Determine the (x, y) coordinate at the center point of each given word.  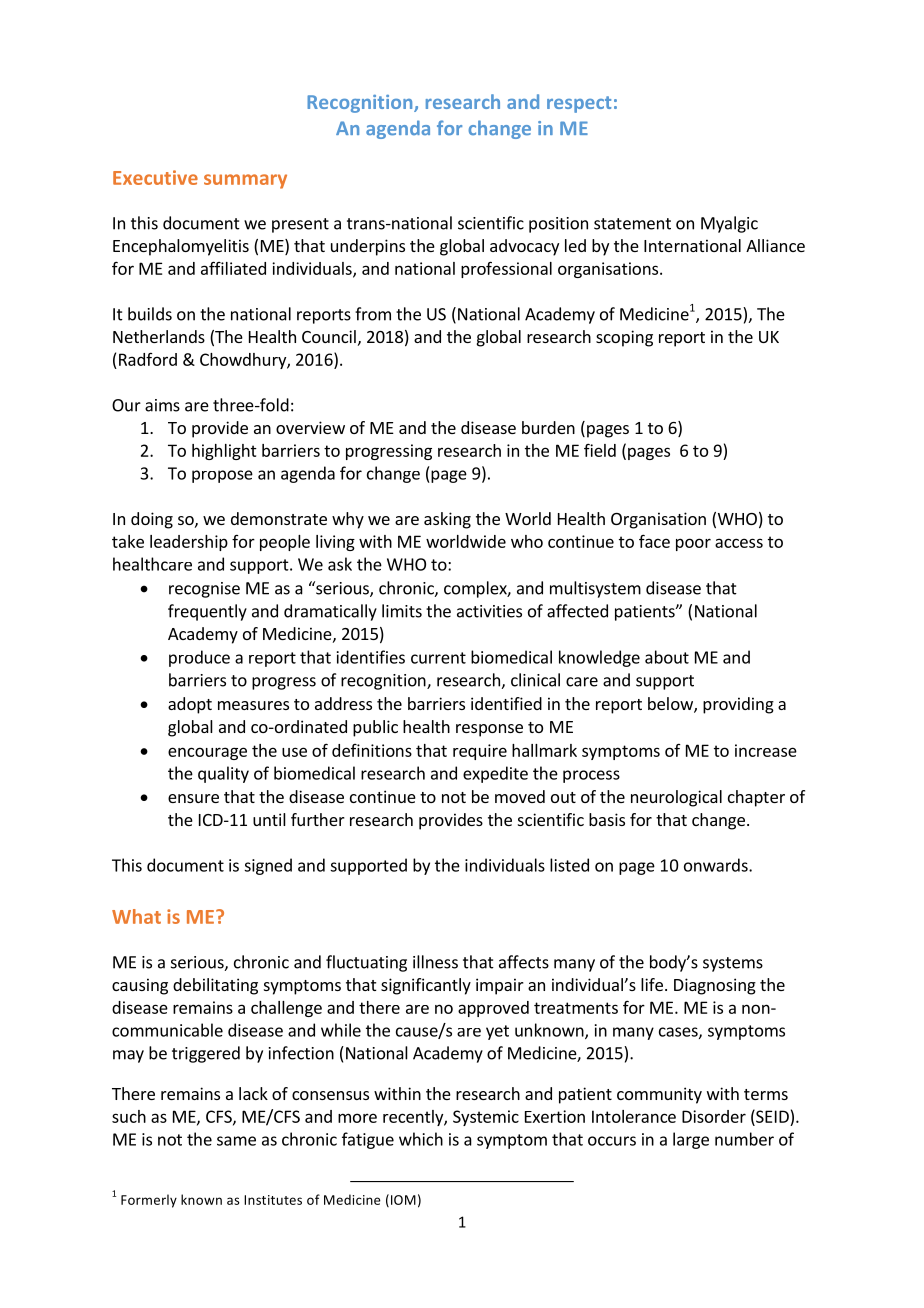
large (691, 1140)
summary (245, 181)
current (438, 658)
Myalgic (729, 224)
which (421, 1139)
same (236, 1141)
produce (199, 658)
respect (579, 104)
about (667, 657)
